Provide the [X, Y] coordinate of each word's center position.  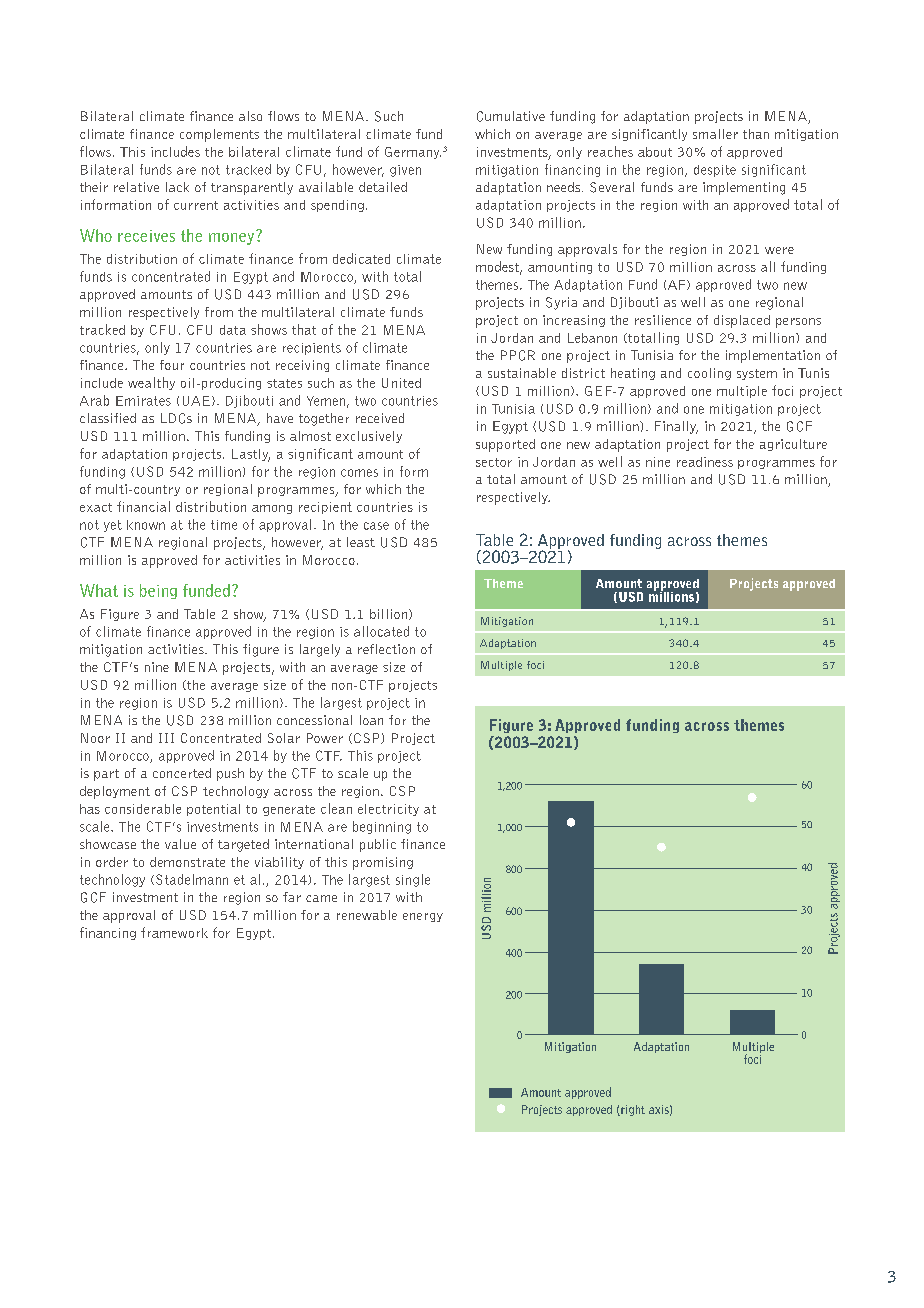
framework [174, 932]
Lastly [251, 455]
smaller [715, 134]
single [413, 880]
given [405, 171]
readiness [705, 462]
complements [219, 135]
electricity [388, 810]
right [632, 1110]
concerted [182, 773]
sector [494, 462]
